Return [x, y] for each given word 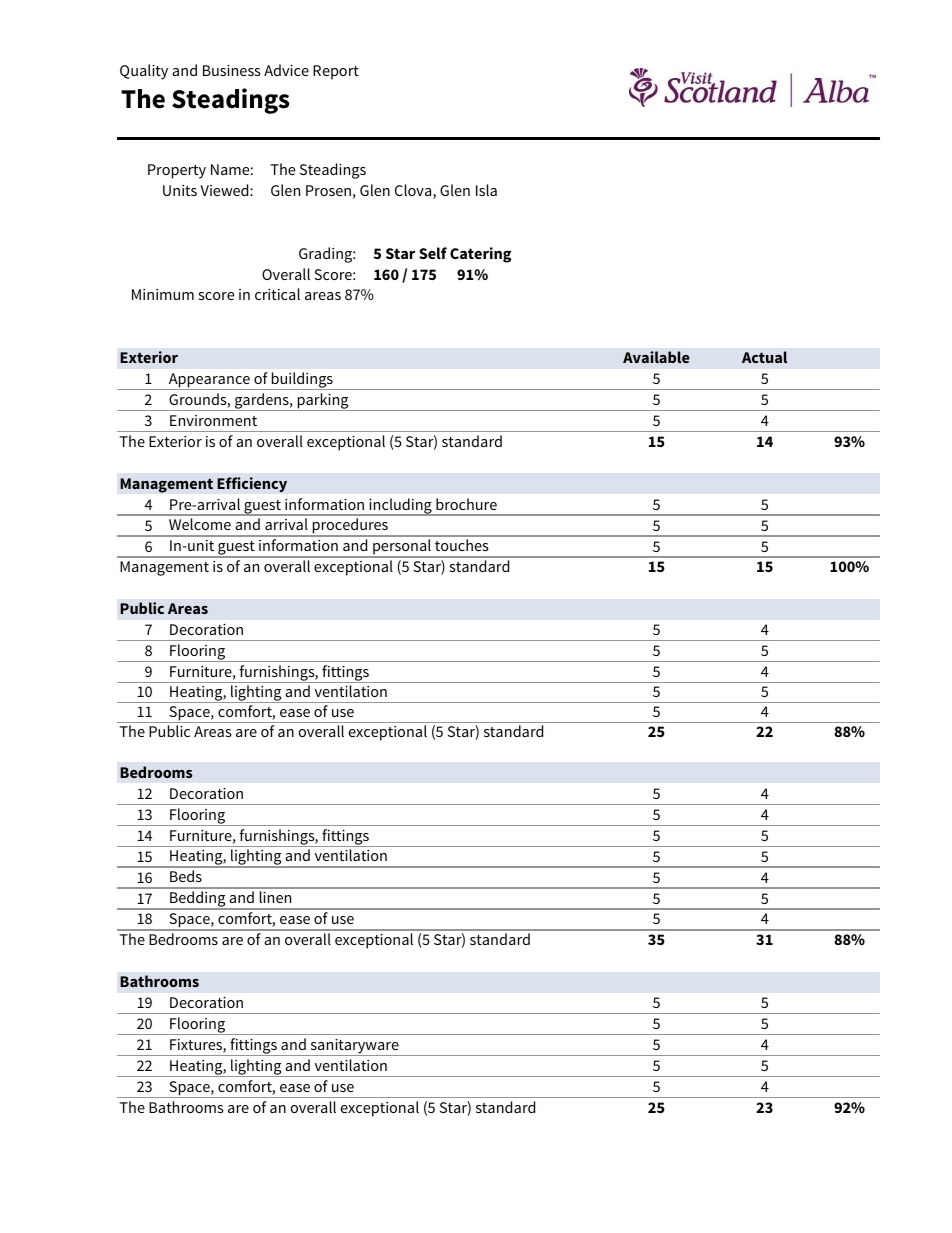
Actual [764, 357]
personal [402, 548]
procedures [350, 527]
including [400, 507]
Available [656, 357]
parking [323, 402]
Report [336, 72]
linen [275, 897]
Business [232, 70]
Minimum [163, 294]
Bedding [198, 900]
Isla [486, 190]
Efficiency [252, 484]
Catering [480, 255]
